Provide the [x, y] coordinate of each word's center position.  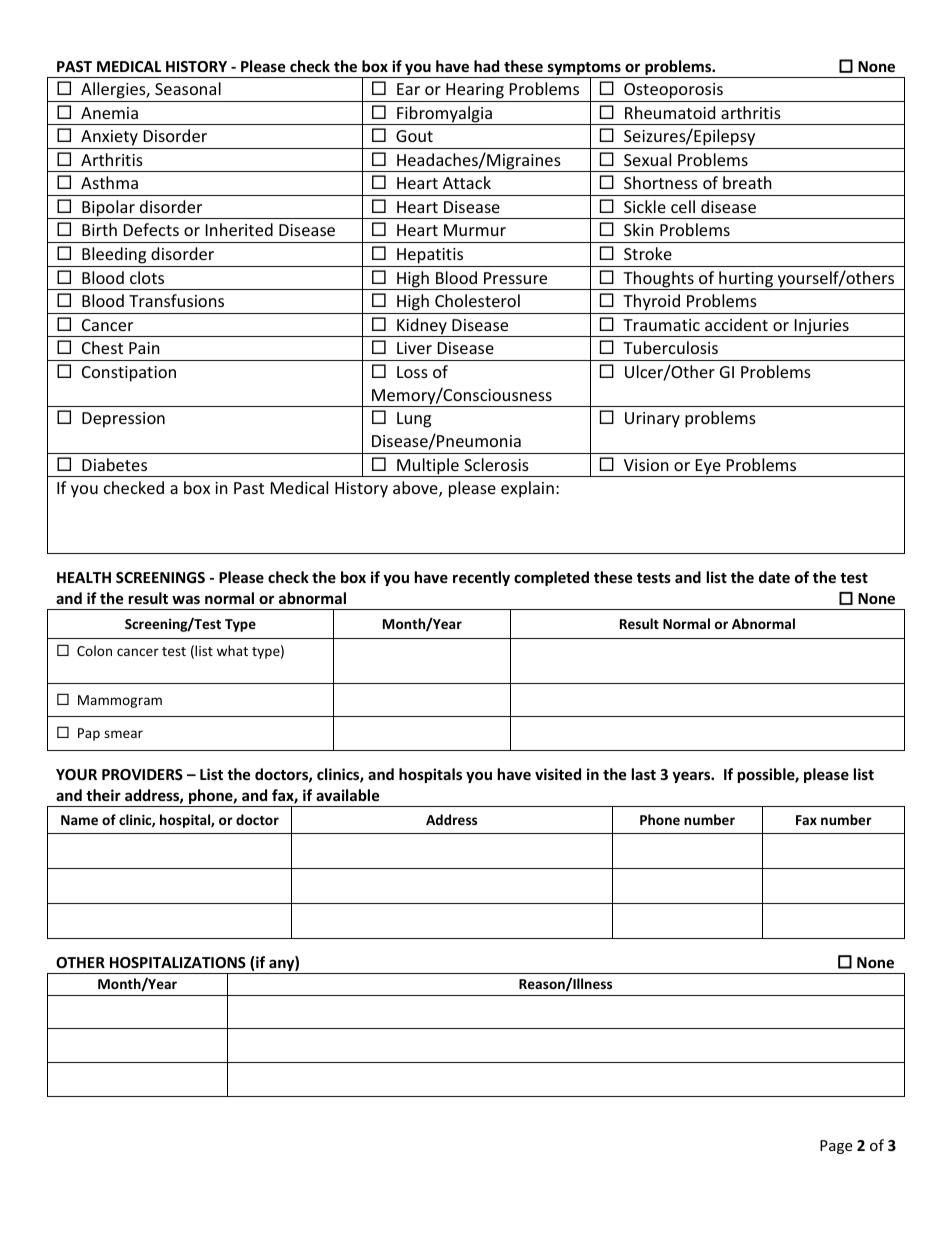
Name [79, 820]
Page [836, 1147]
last [644, 774]
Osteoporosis [673, 91]
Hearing [475, 91]
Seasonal [188, 88]
